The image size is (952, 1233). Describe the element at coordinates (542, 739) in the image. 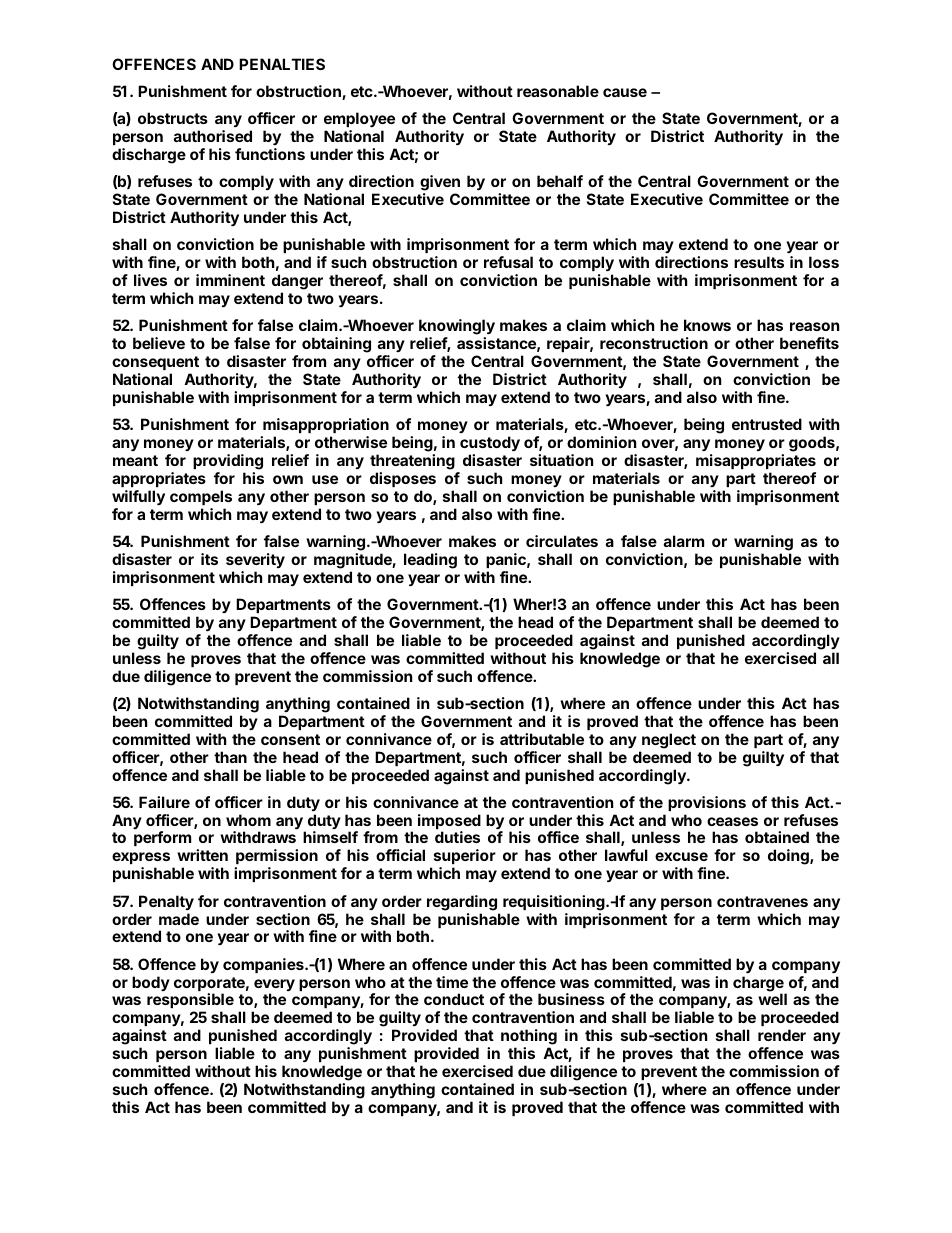

I see `attributable` at that location.
